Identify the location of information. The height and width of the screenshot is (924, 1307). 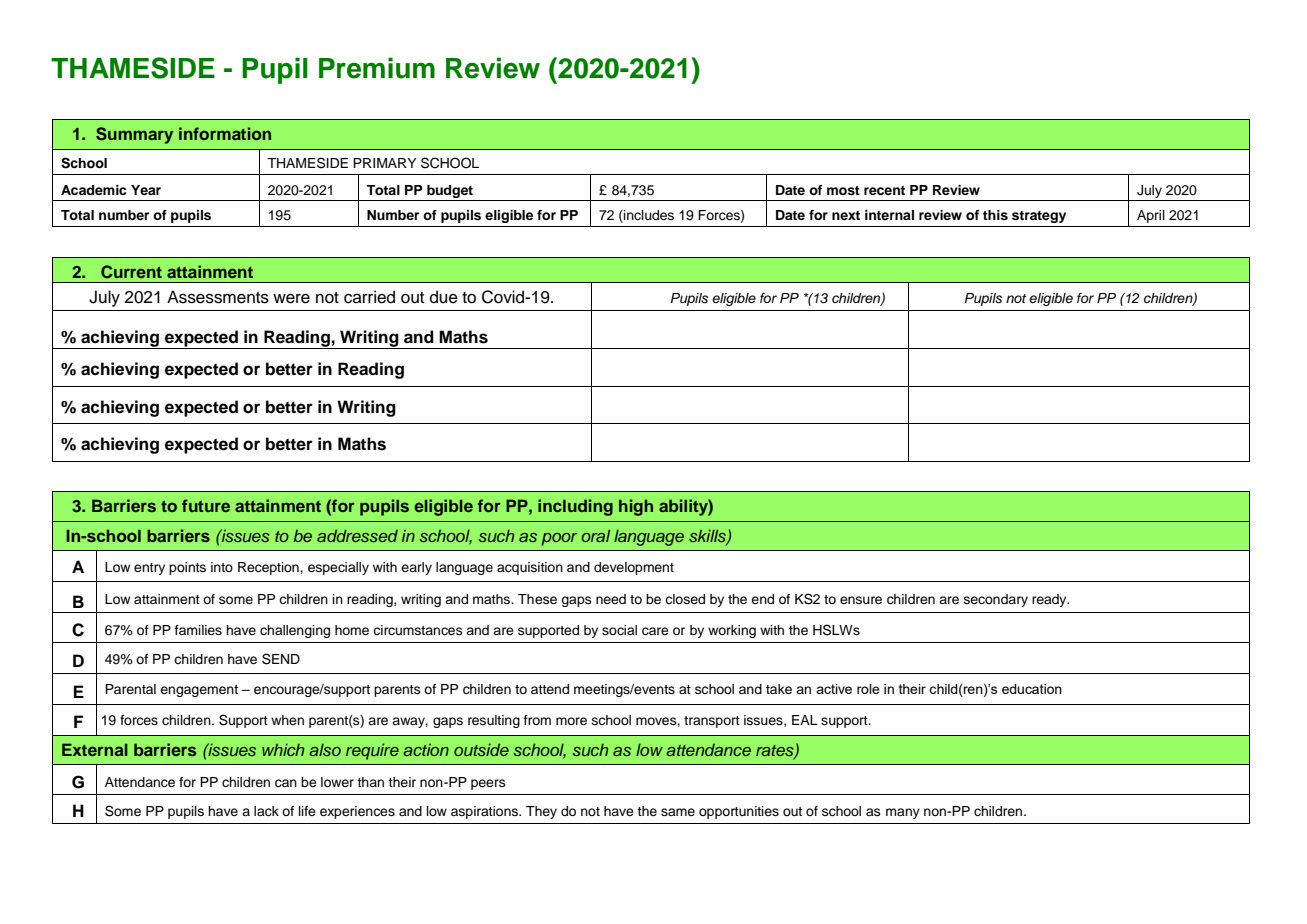
(225, 133).
